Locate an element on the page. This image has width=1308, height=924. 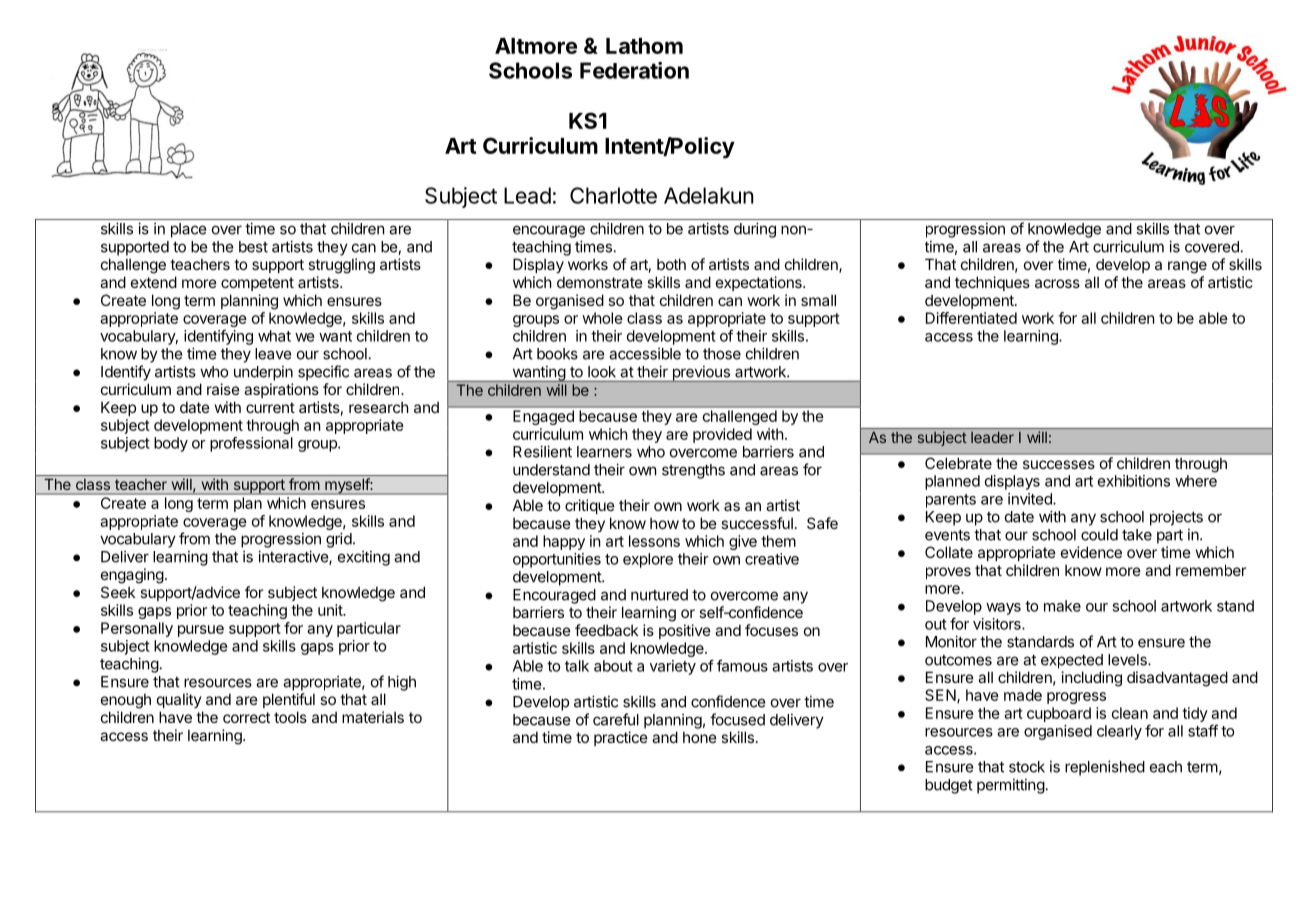
lessons is located at coordinates (654, 541).
